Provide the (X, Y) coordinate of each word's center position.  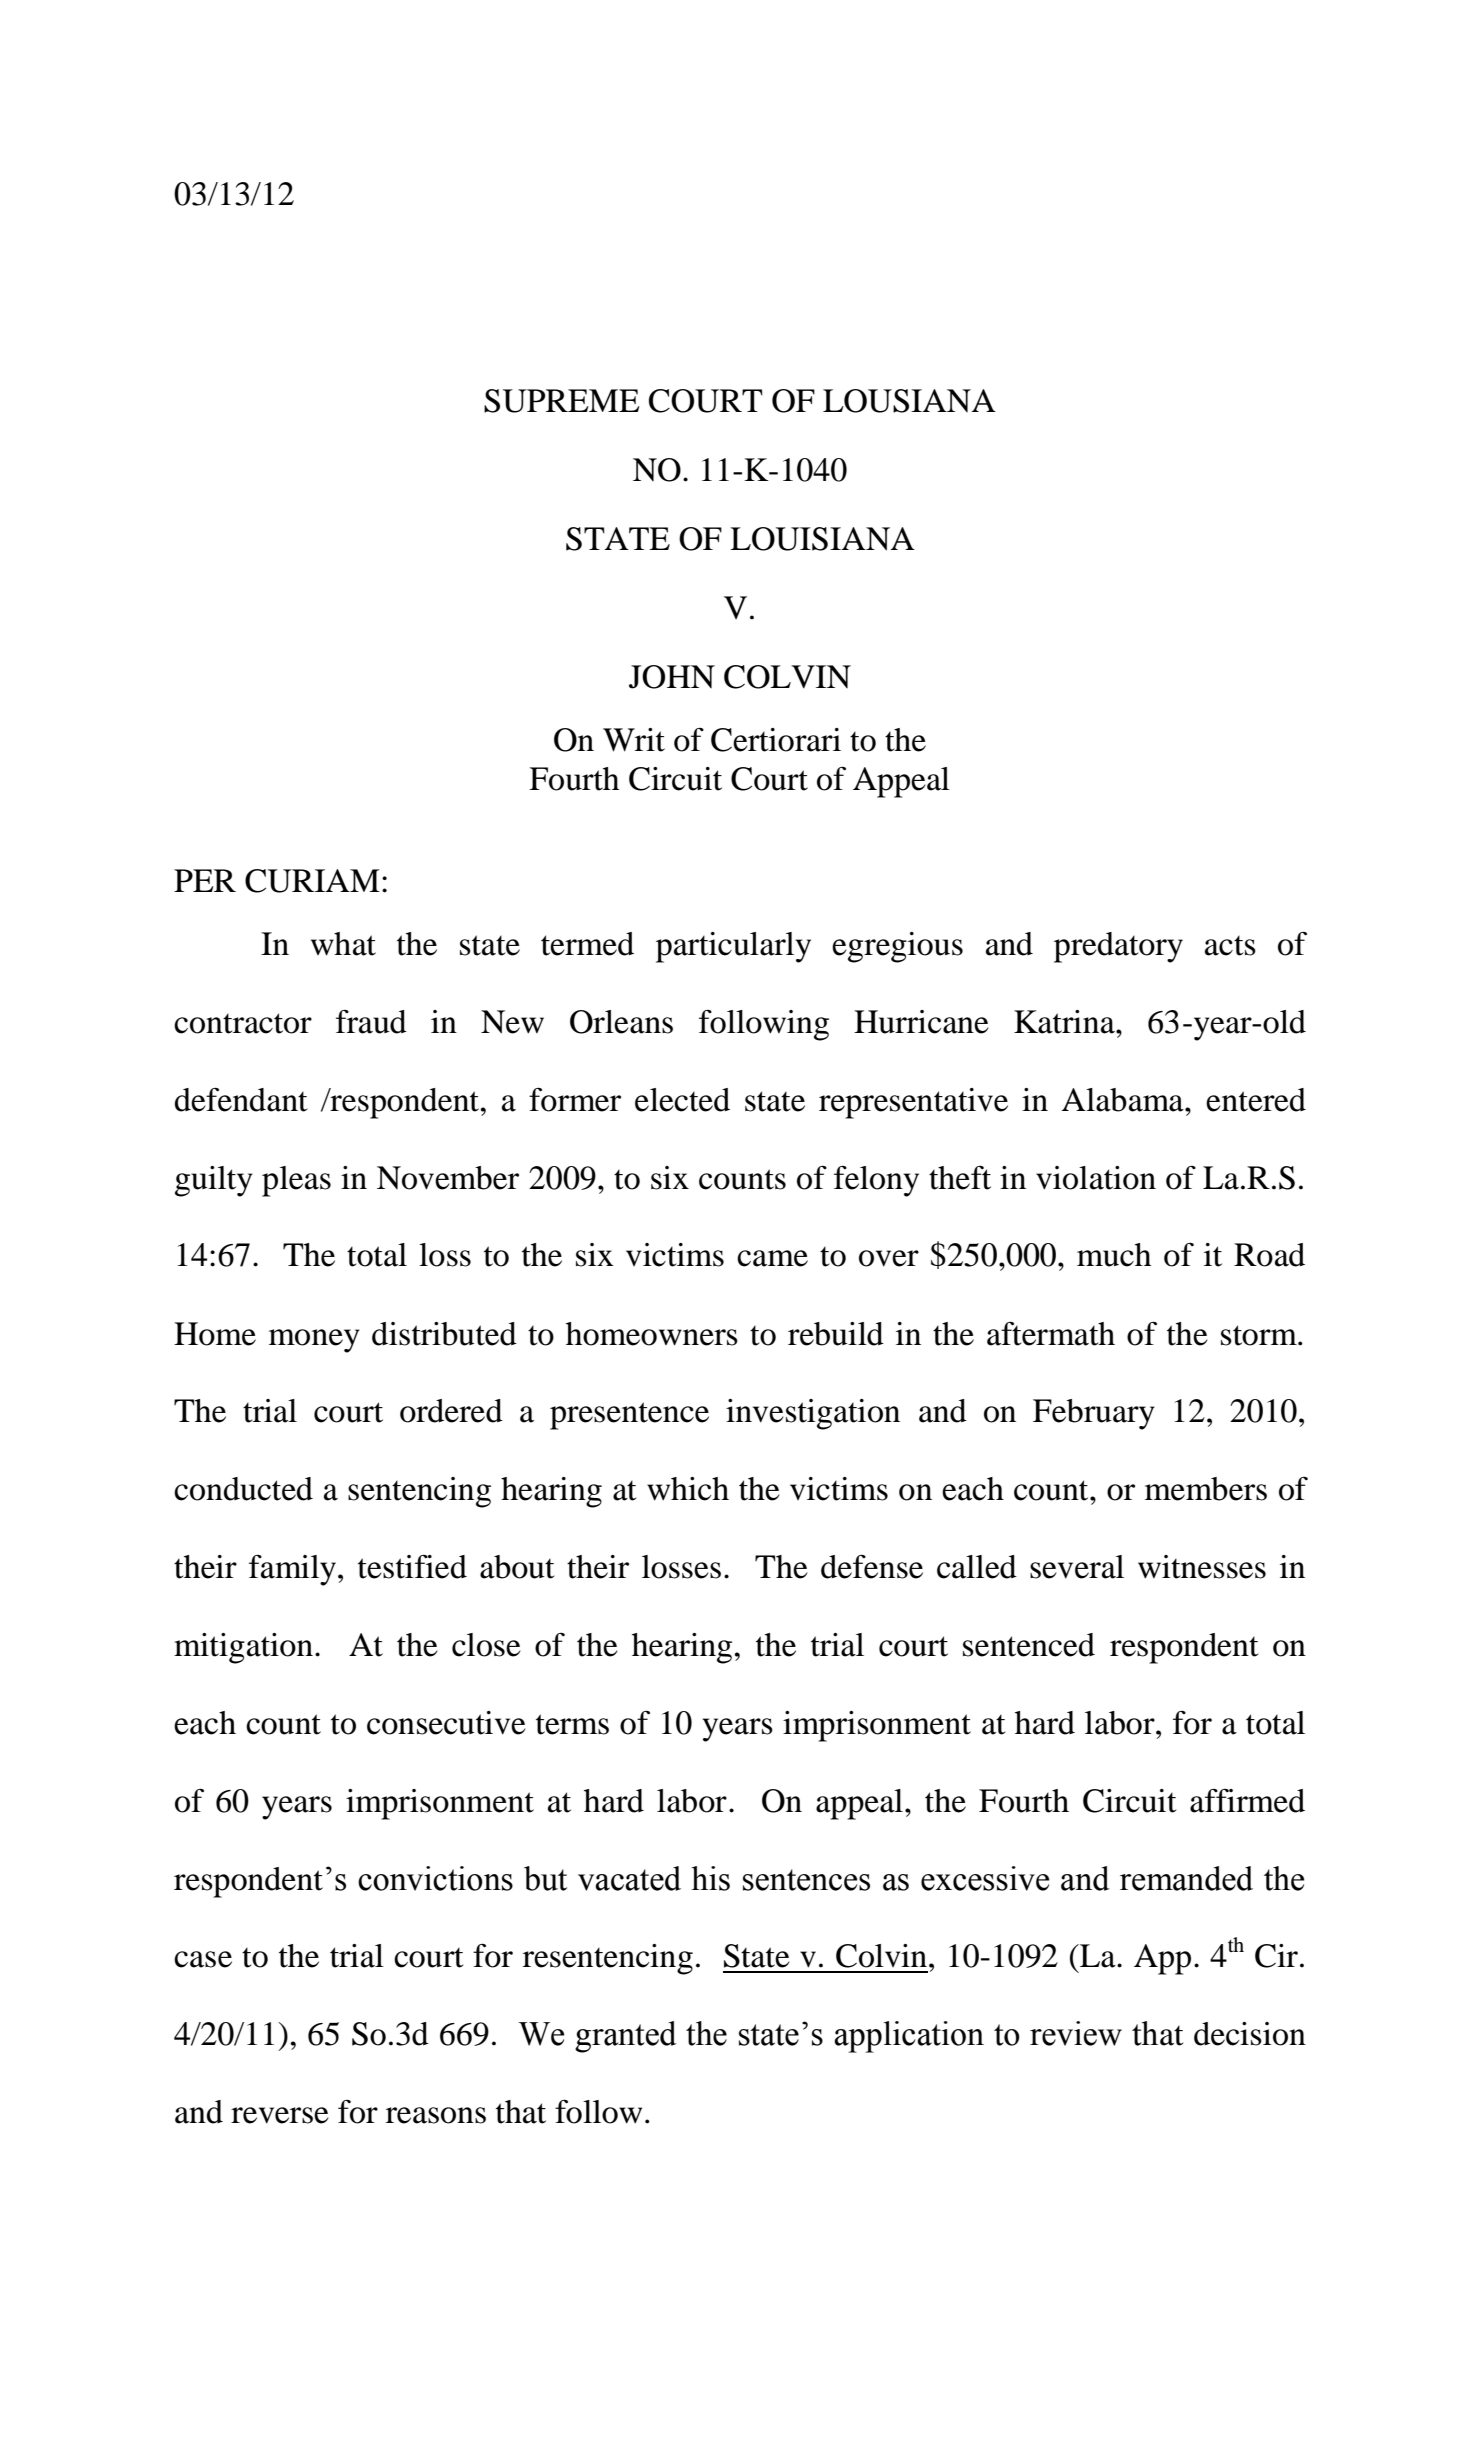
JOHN (672, 677)
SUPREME (562, 401)
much (1114, 1255)
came (772, 1258)
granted (626, 2037)
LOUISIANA (822, 539)
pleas (296, 1181)
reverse (280, 2115)
